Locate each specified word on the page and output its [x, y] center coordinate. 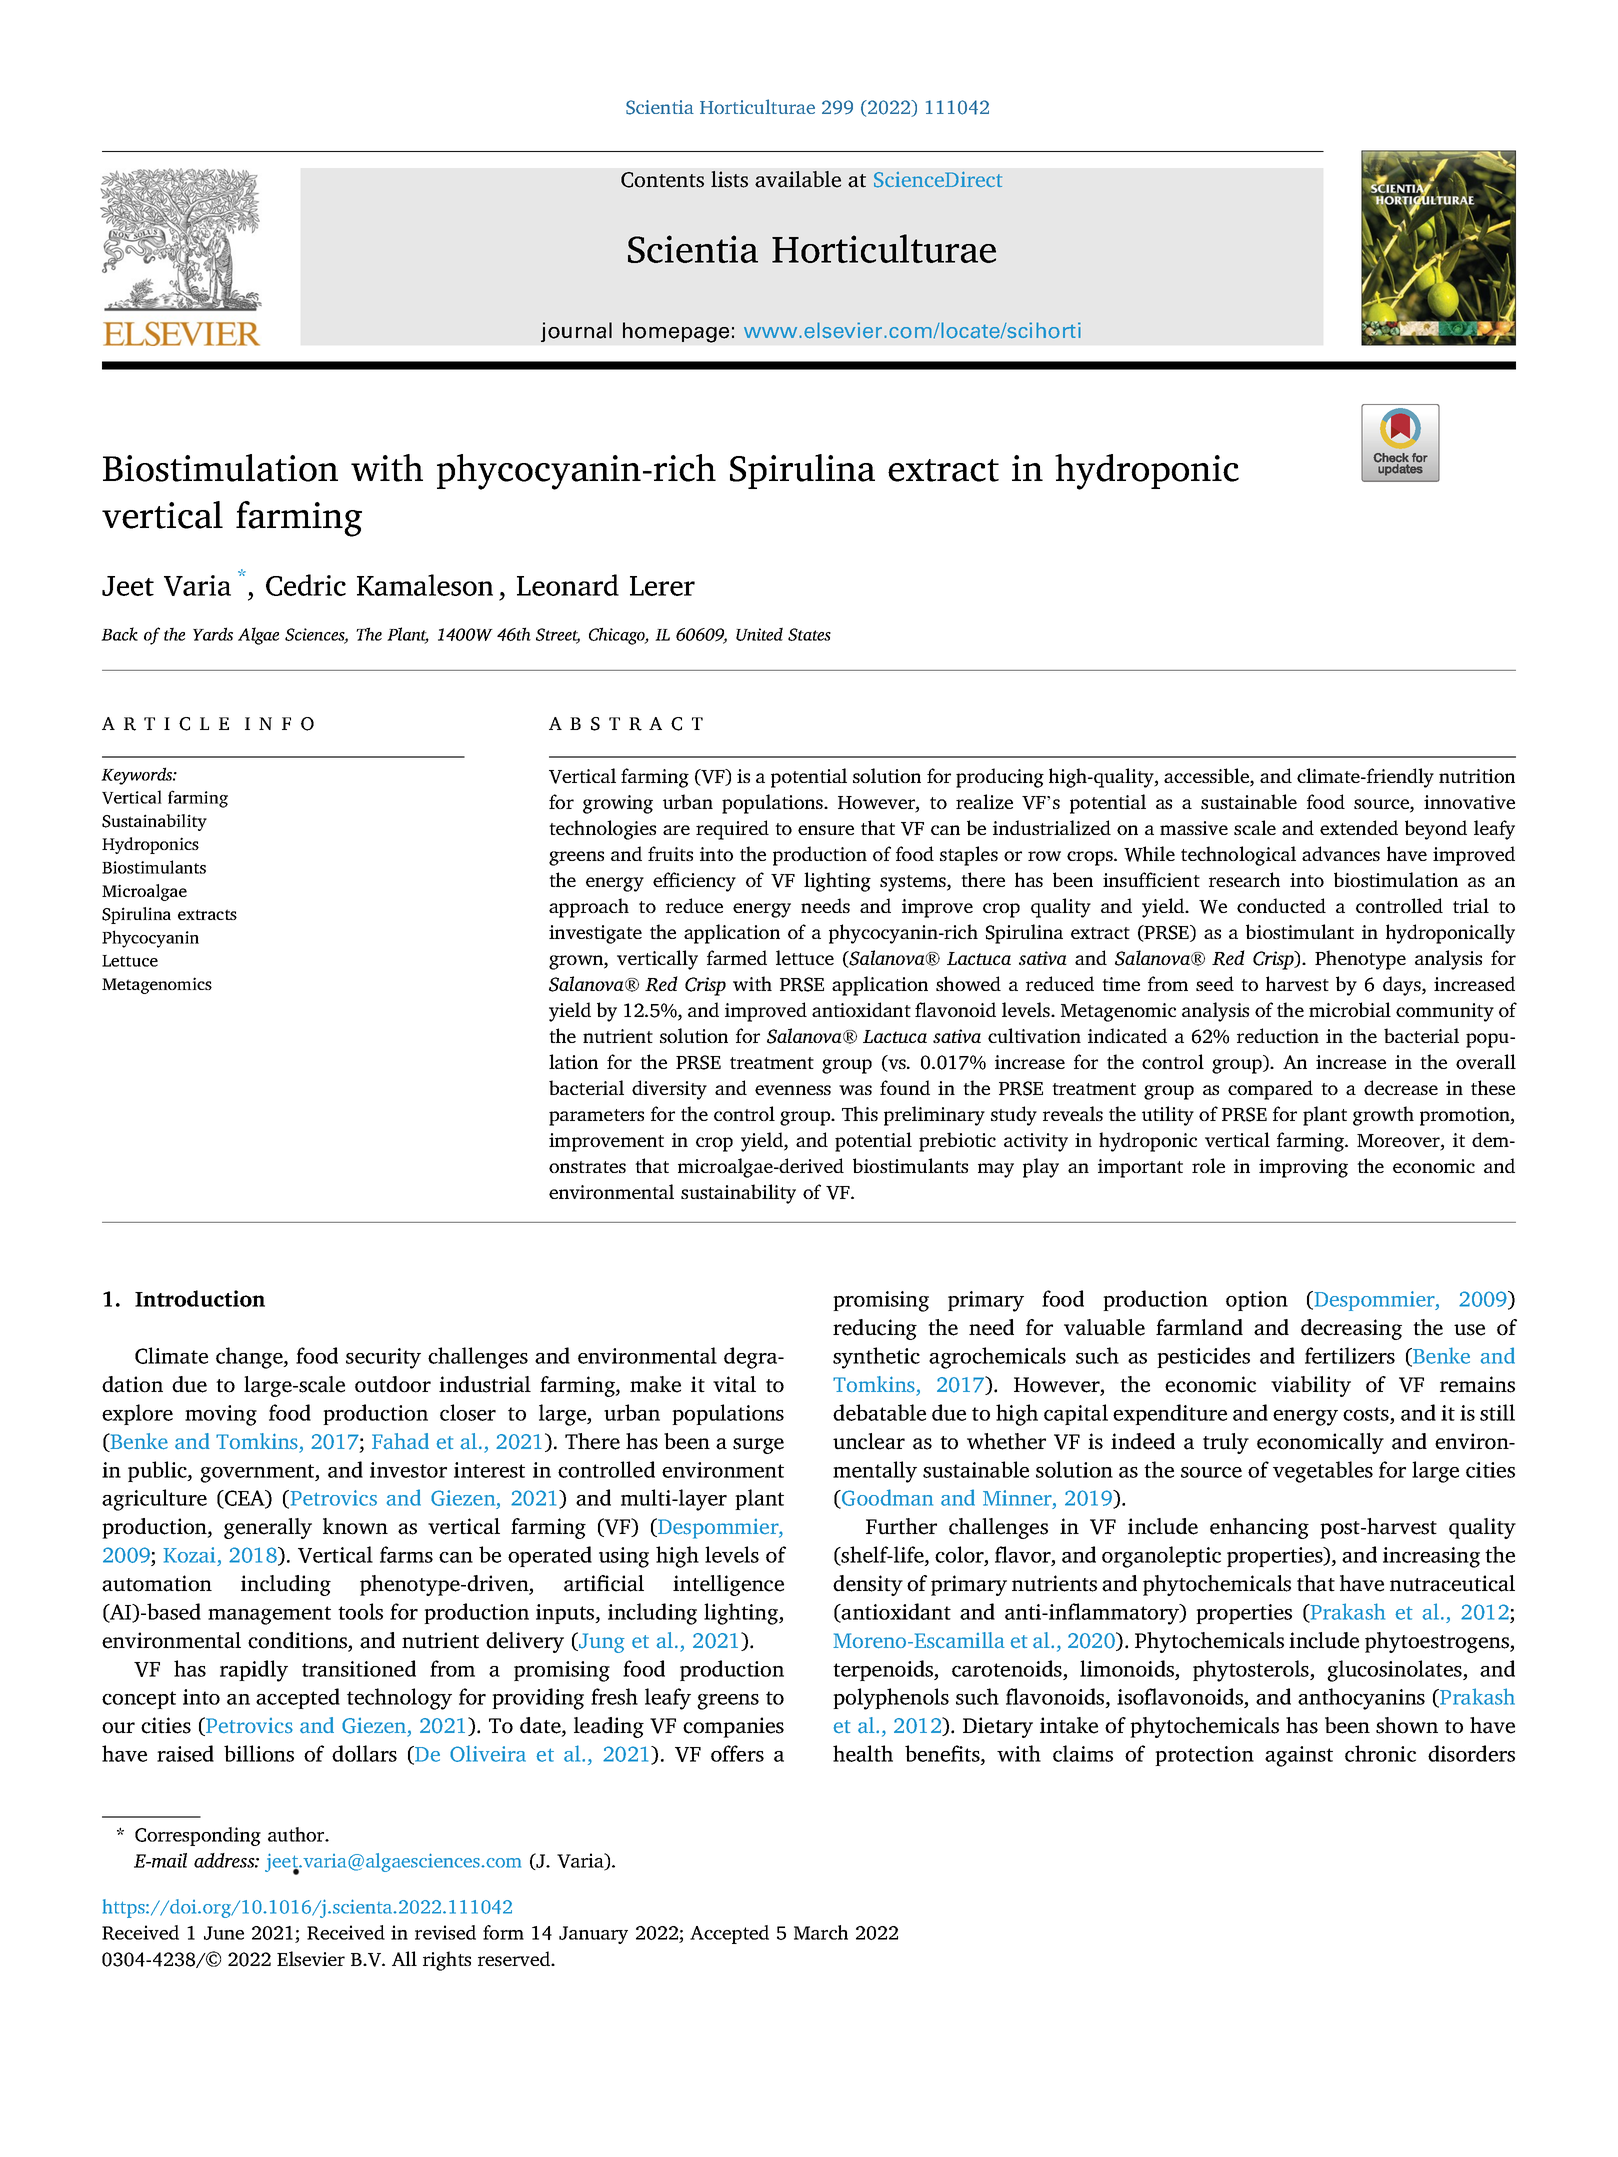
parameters [596, 1117]
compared [1270, 1090]
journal [576, 332]
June [224, 1933]
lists [729, 179]
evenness [793, 1090]
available [798, 179]
